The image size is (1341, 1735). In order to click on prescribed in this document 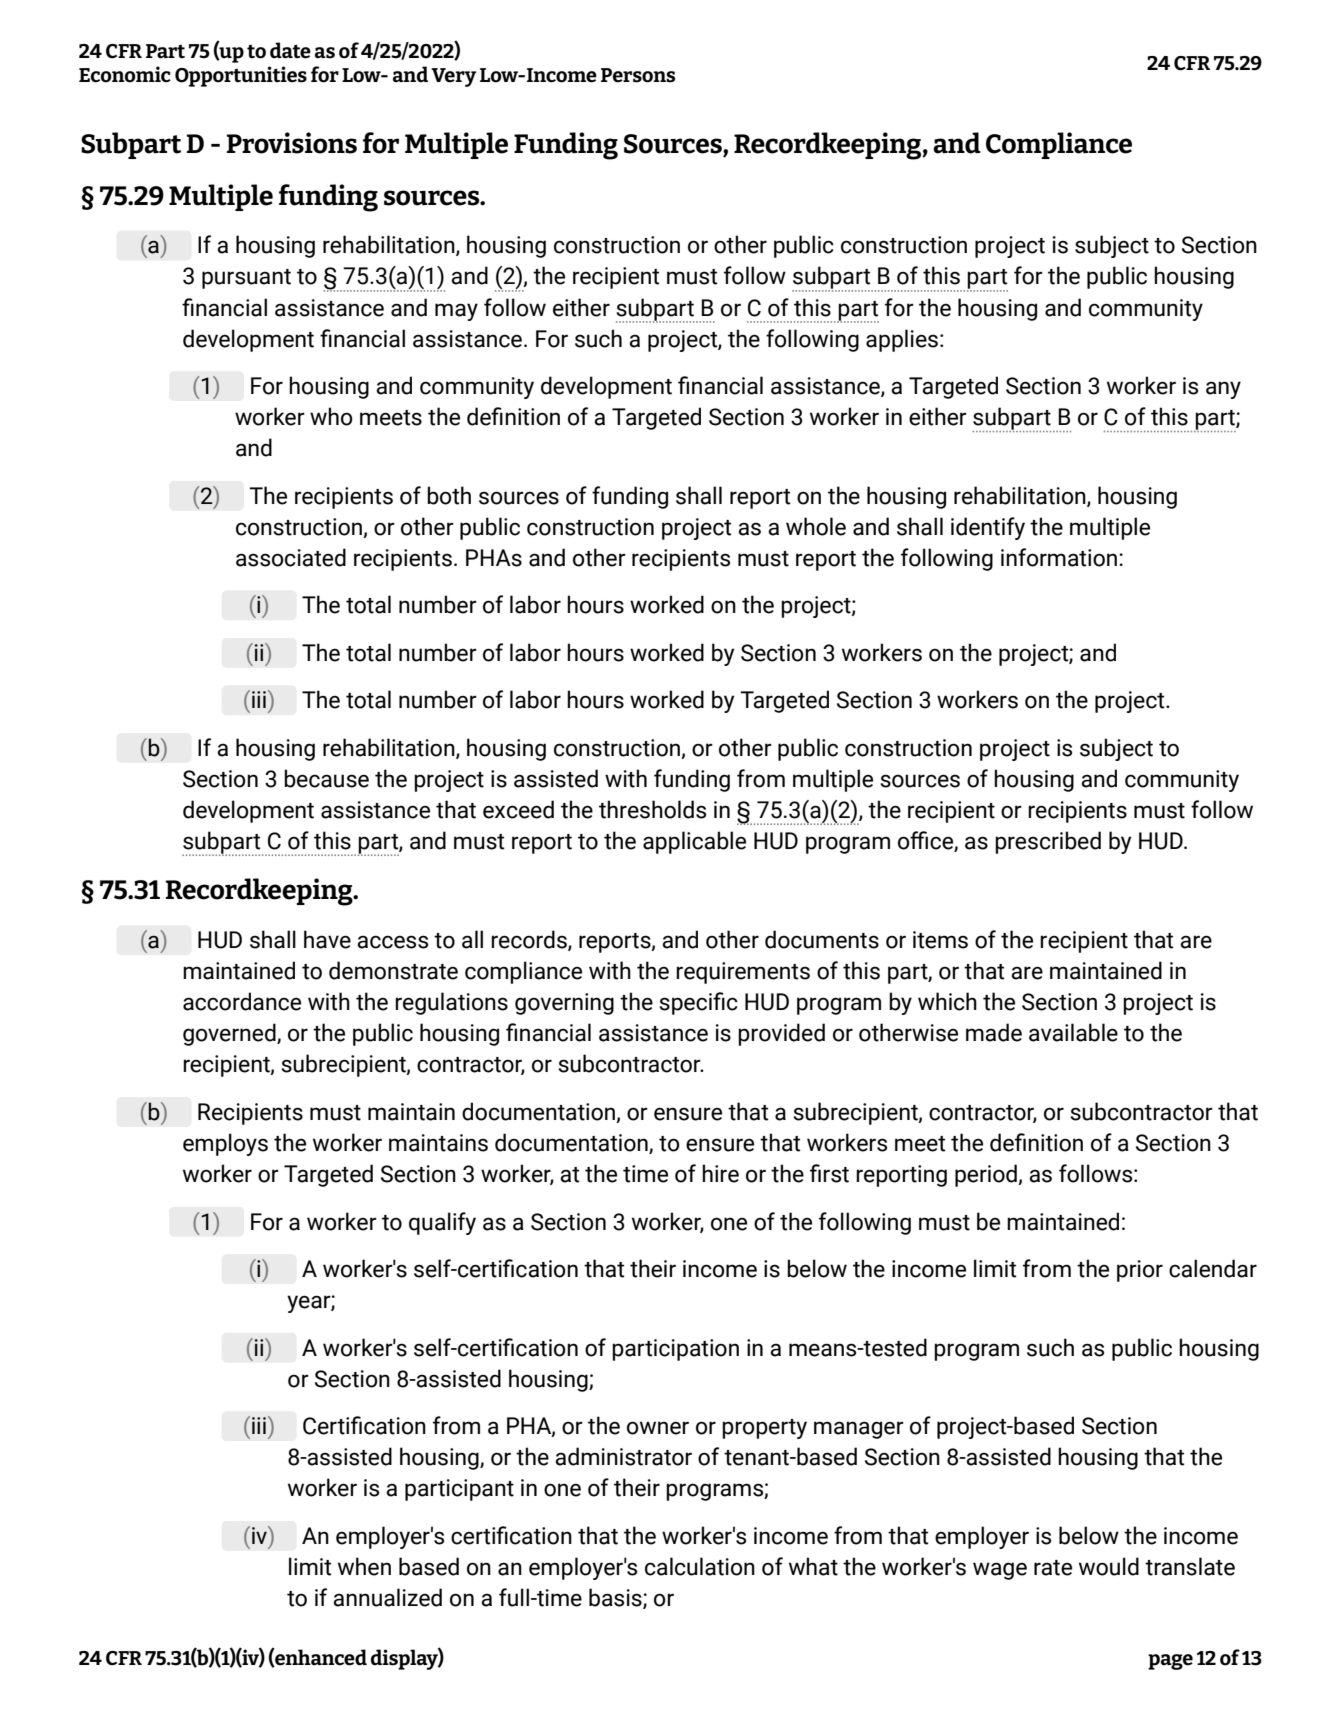, I will do `click(1048, 842)`.
